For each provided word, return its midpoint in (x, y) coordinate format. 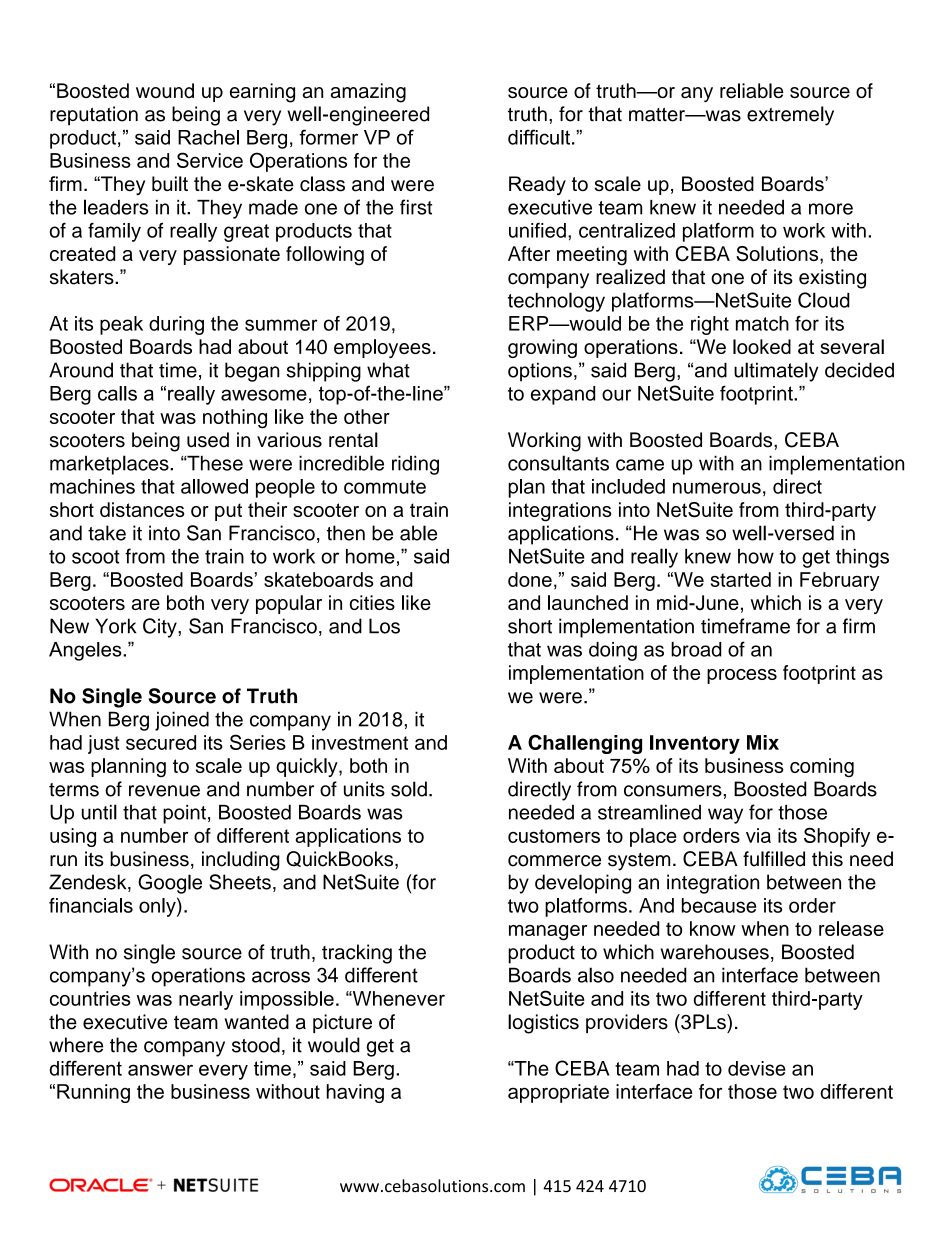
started (741, 579)
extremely (790, 116)
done (530, 579)
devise (757, 1068)
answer (160, 1070)
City (161, 628)
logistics (543, 1024)
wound (165, 90)
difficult (540, 137)
